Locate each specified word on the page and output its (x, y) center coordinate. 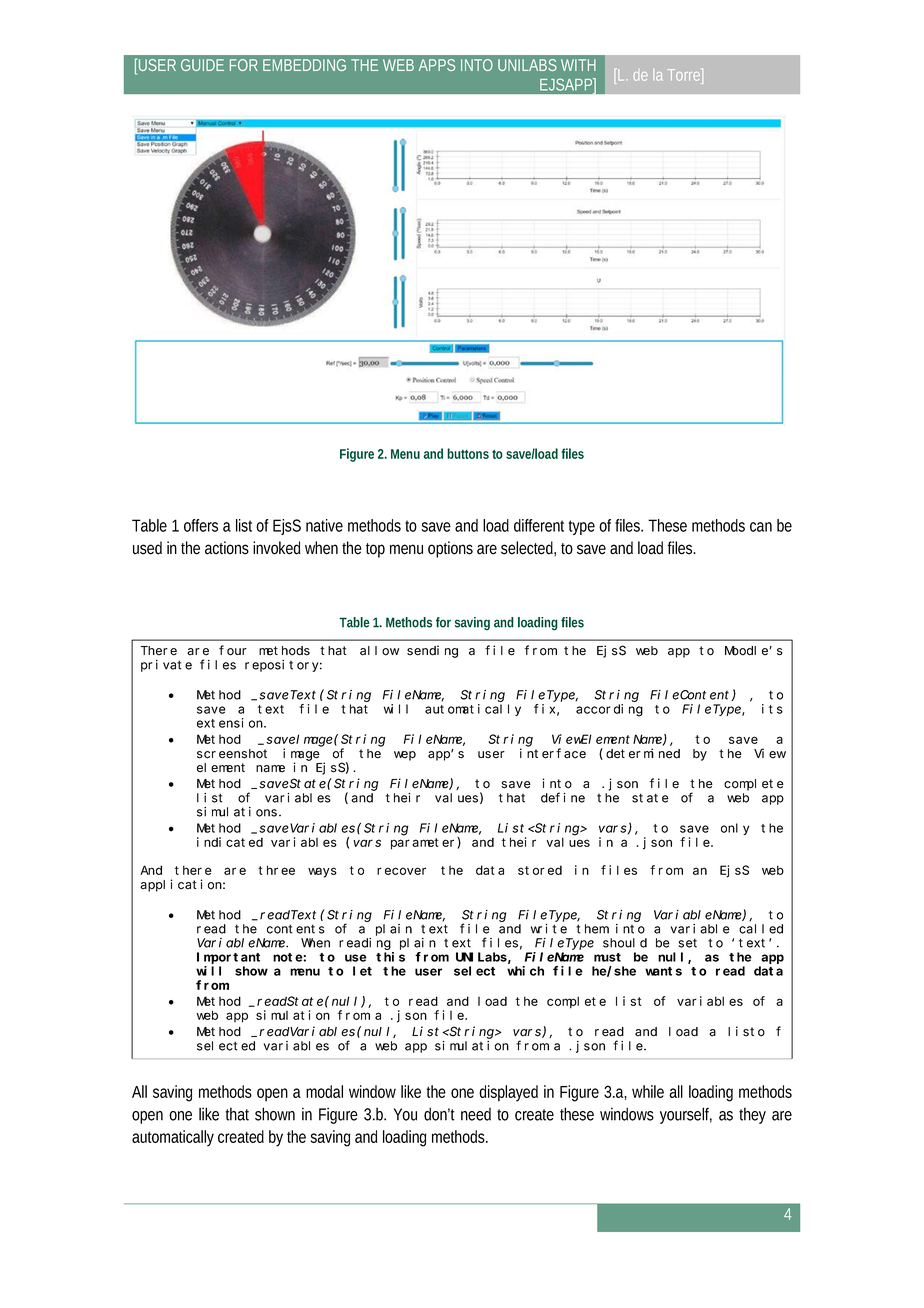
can (761, 527)
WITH (578, 65)
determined (643, 753)
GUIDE (202, 65)
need (476, 1114)
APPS (437, 65)
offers (201, 525)
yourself (686, 1115)
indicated (230, 842)
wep (405, 756)
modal (324, 1091)
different (539, 525)
